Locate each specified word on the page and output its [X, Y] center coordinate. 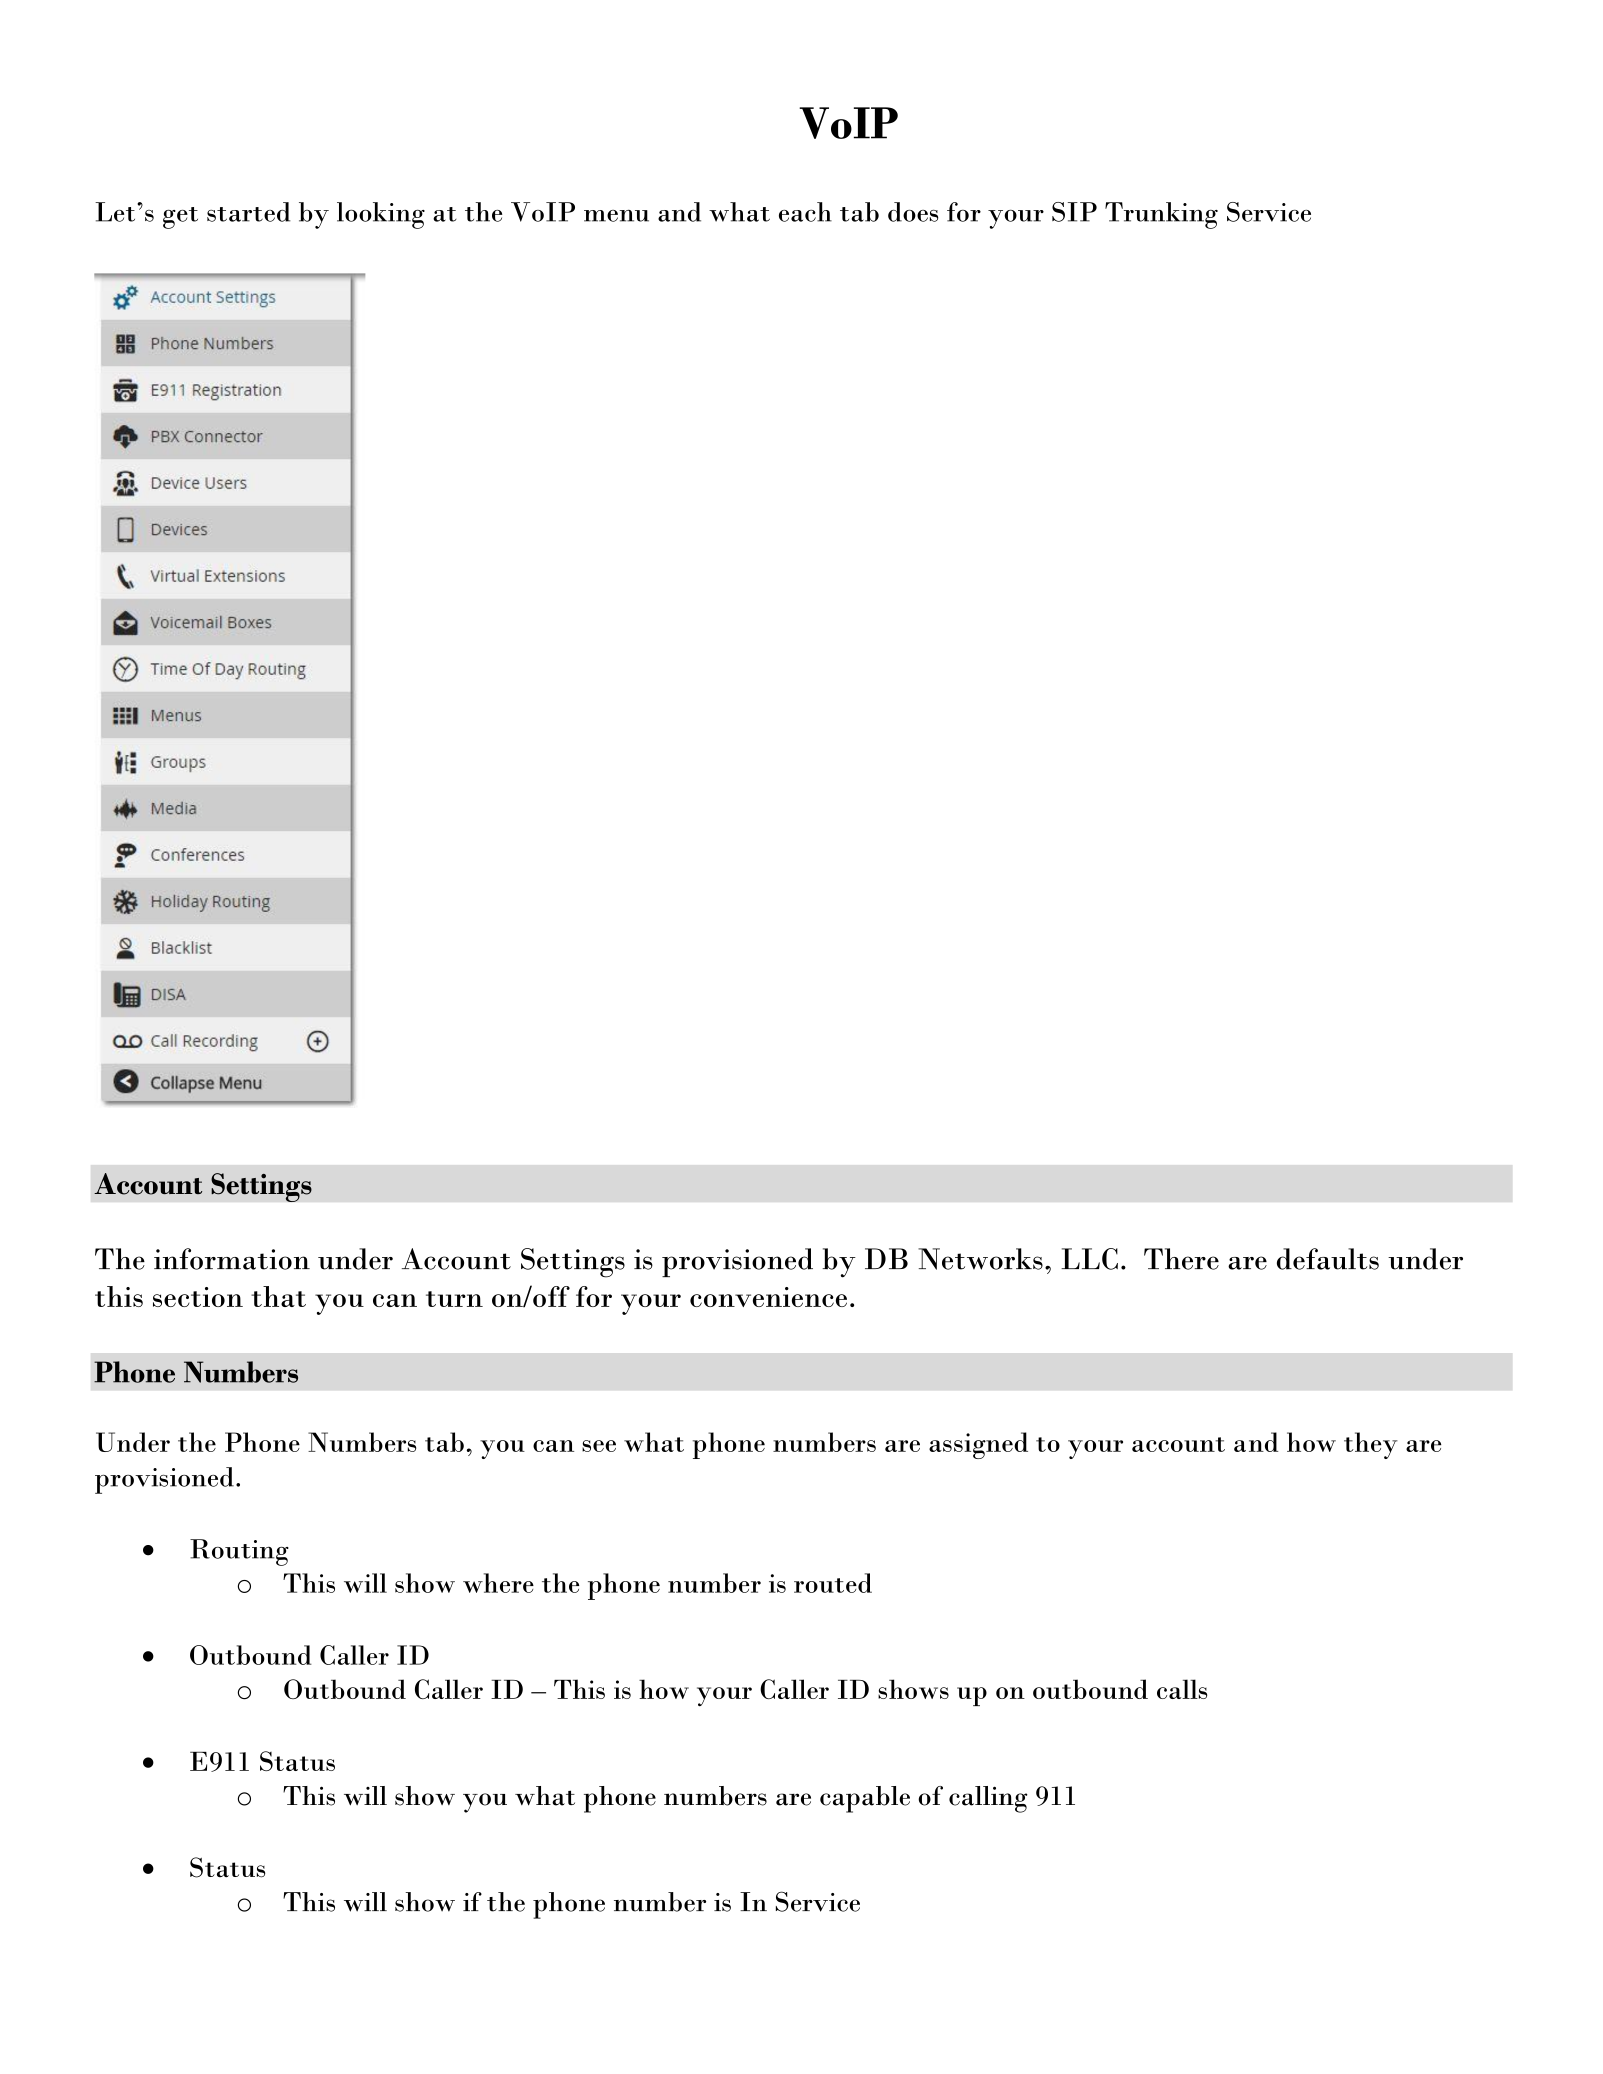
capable [865, 1799]
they [1371, 1445]
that [278, 1296]
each [805, 212]
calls [1182, 1689]
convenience [768, 1297]
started [249, 212]
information [232, 1259]
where [498, 1583]
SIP [1074, 212]
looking [381, 215]
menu [616, 216]
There [1181, 1259]
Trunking [1161, 215]
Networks [980, 1259]
